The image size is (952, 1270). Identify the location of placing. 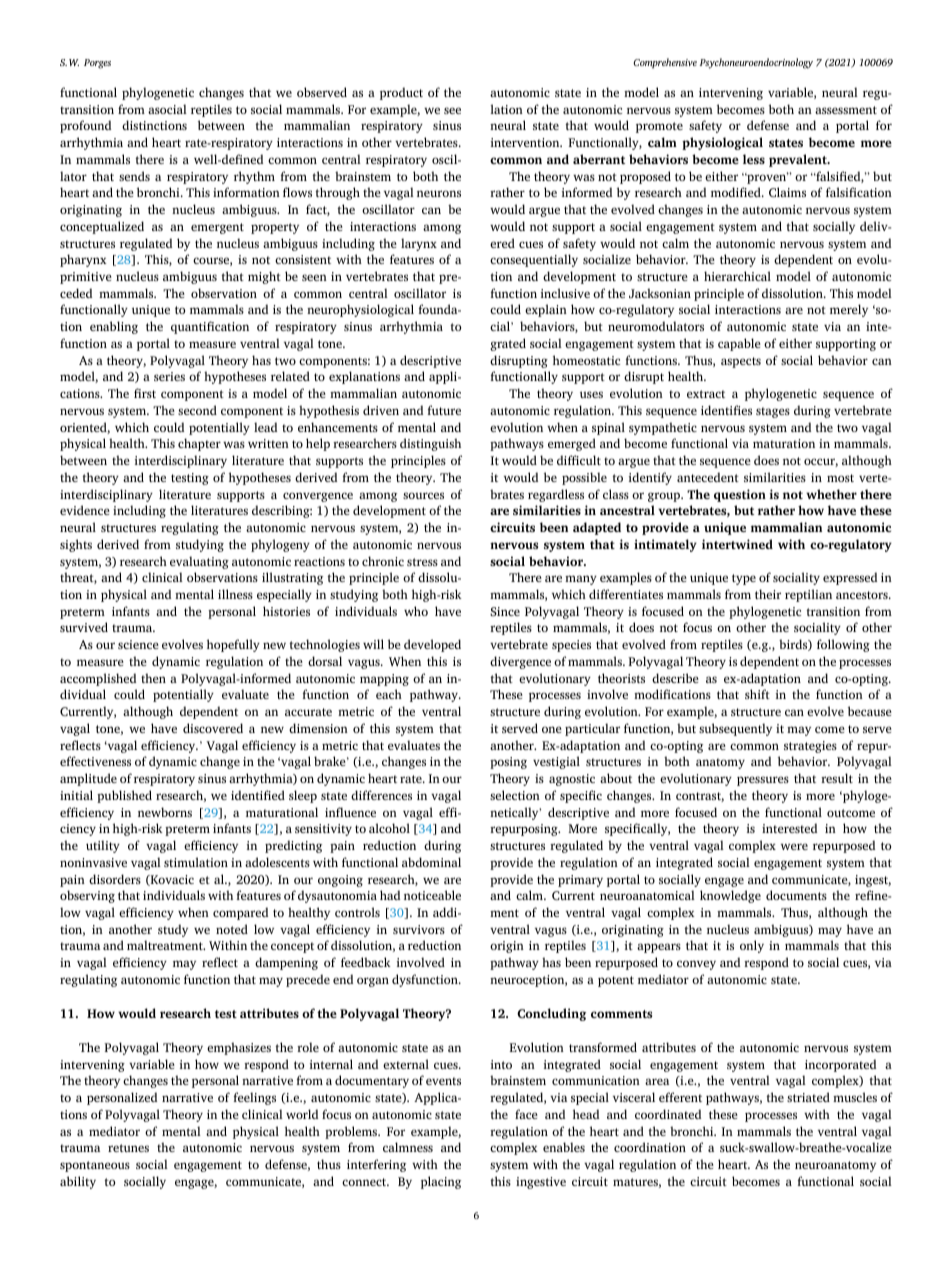
(441, 1182).
